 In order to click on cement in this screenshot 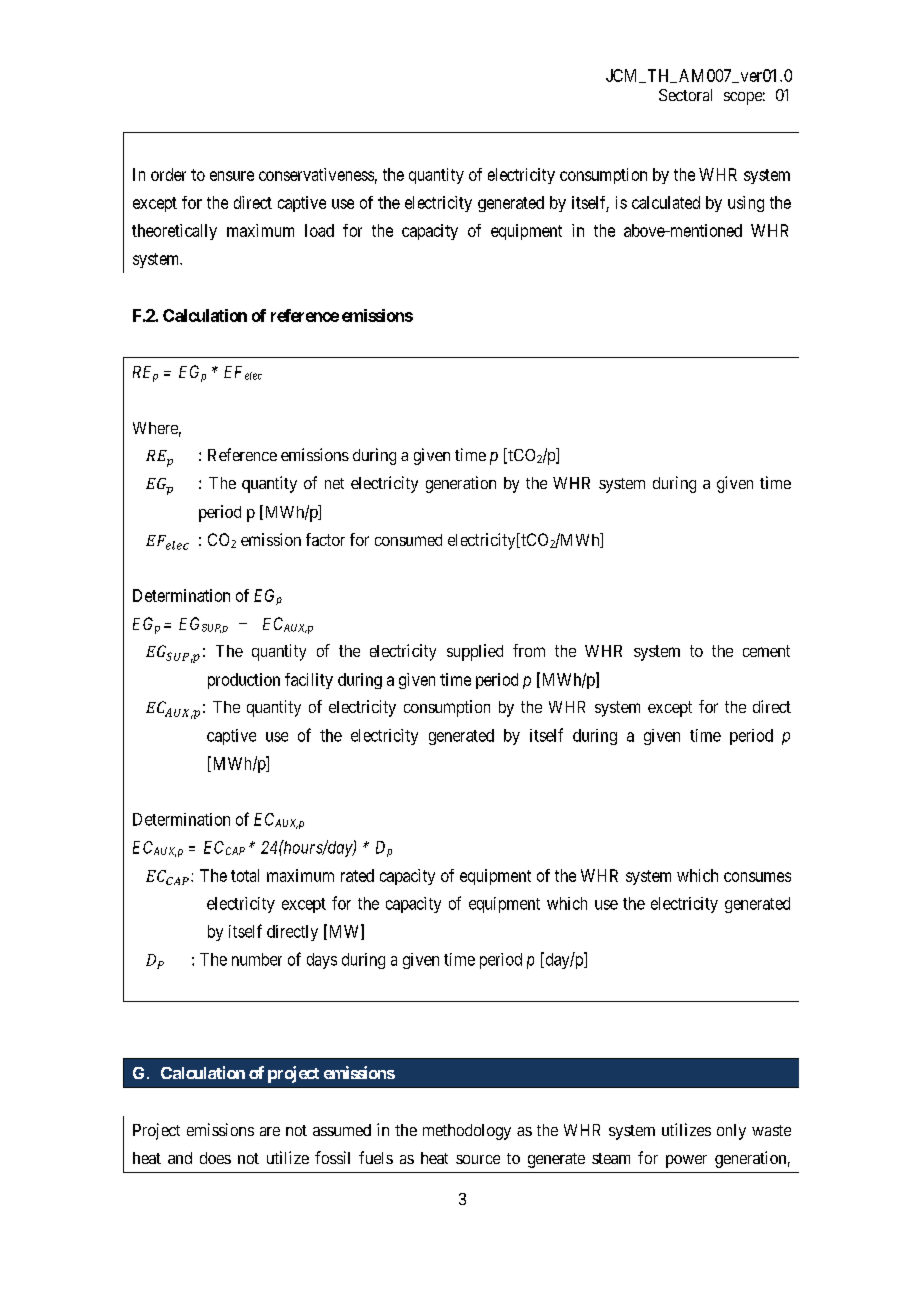, I will do `click(766, 651)`.
